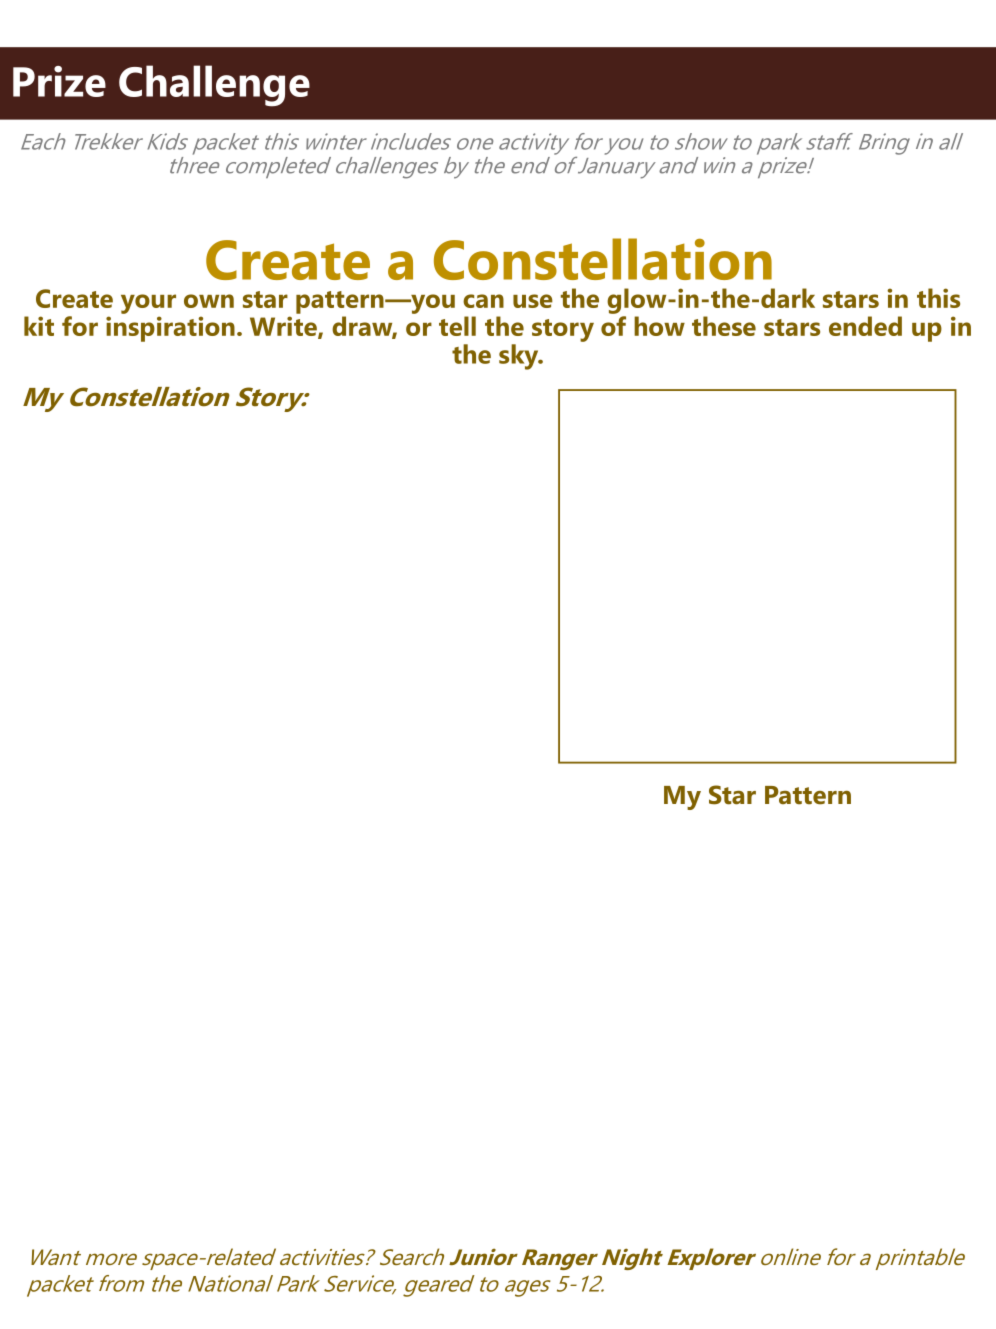  Describe the element at coordinates (170, 329) in the screenshot. I see `inspiration` at that location.
